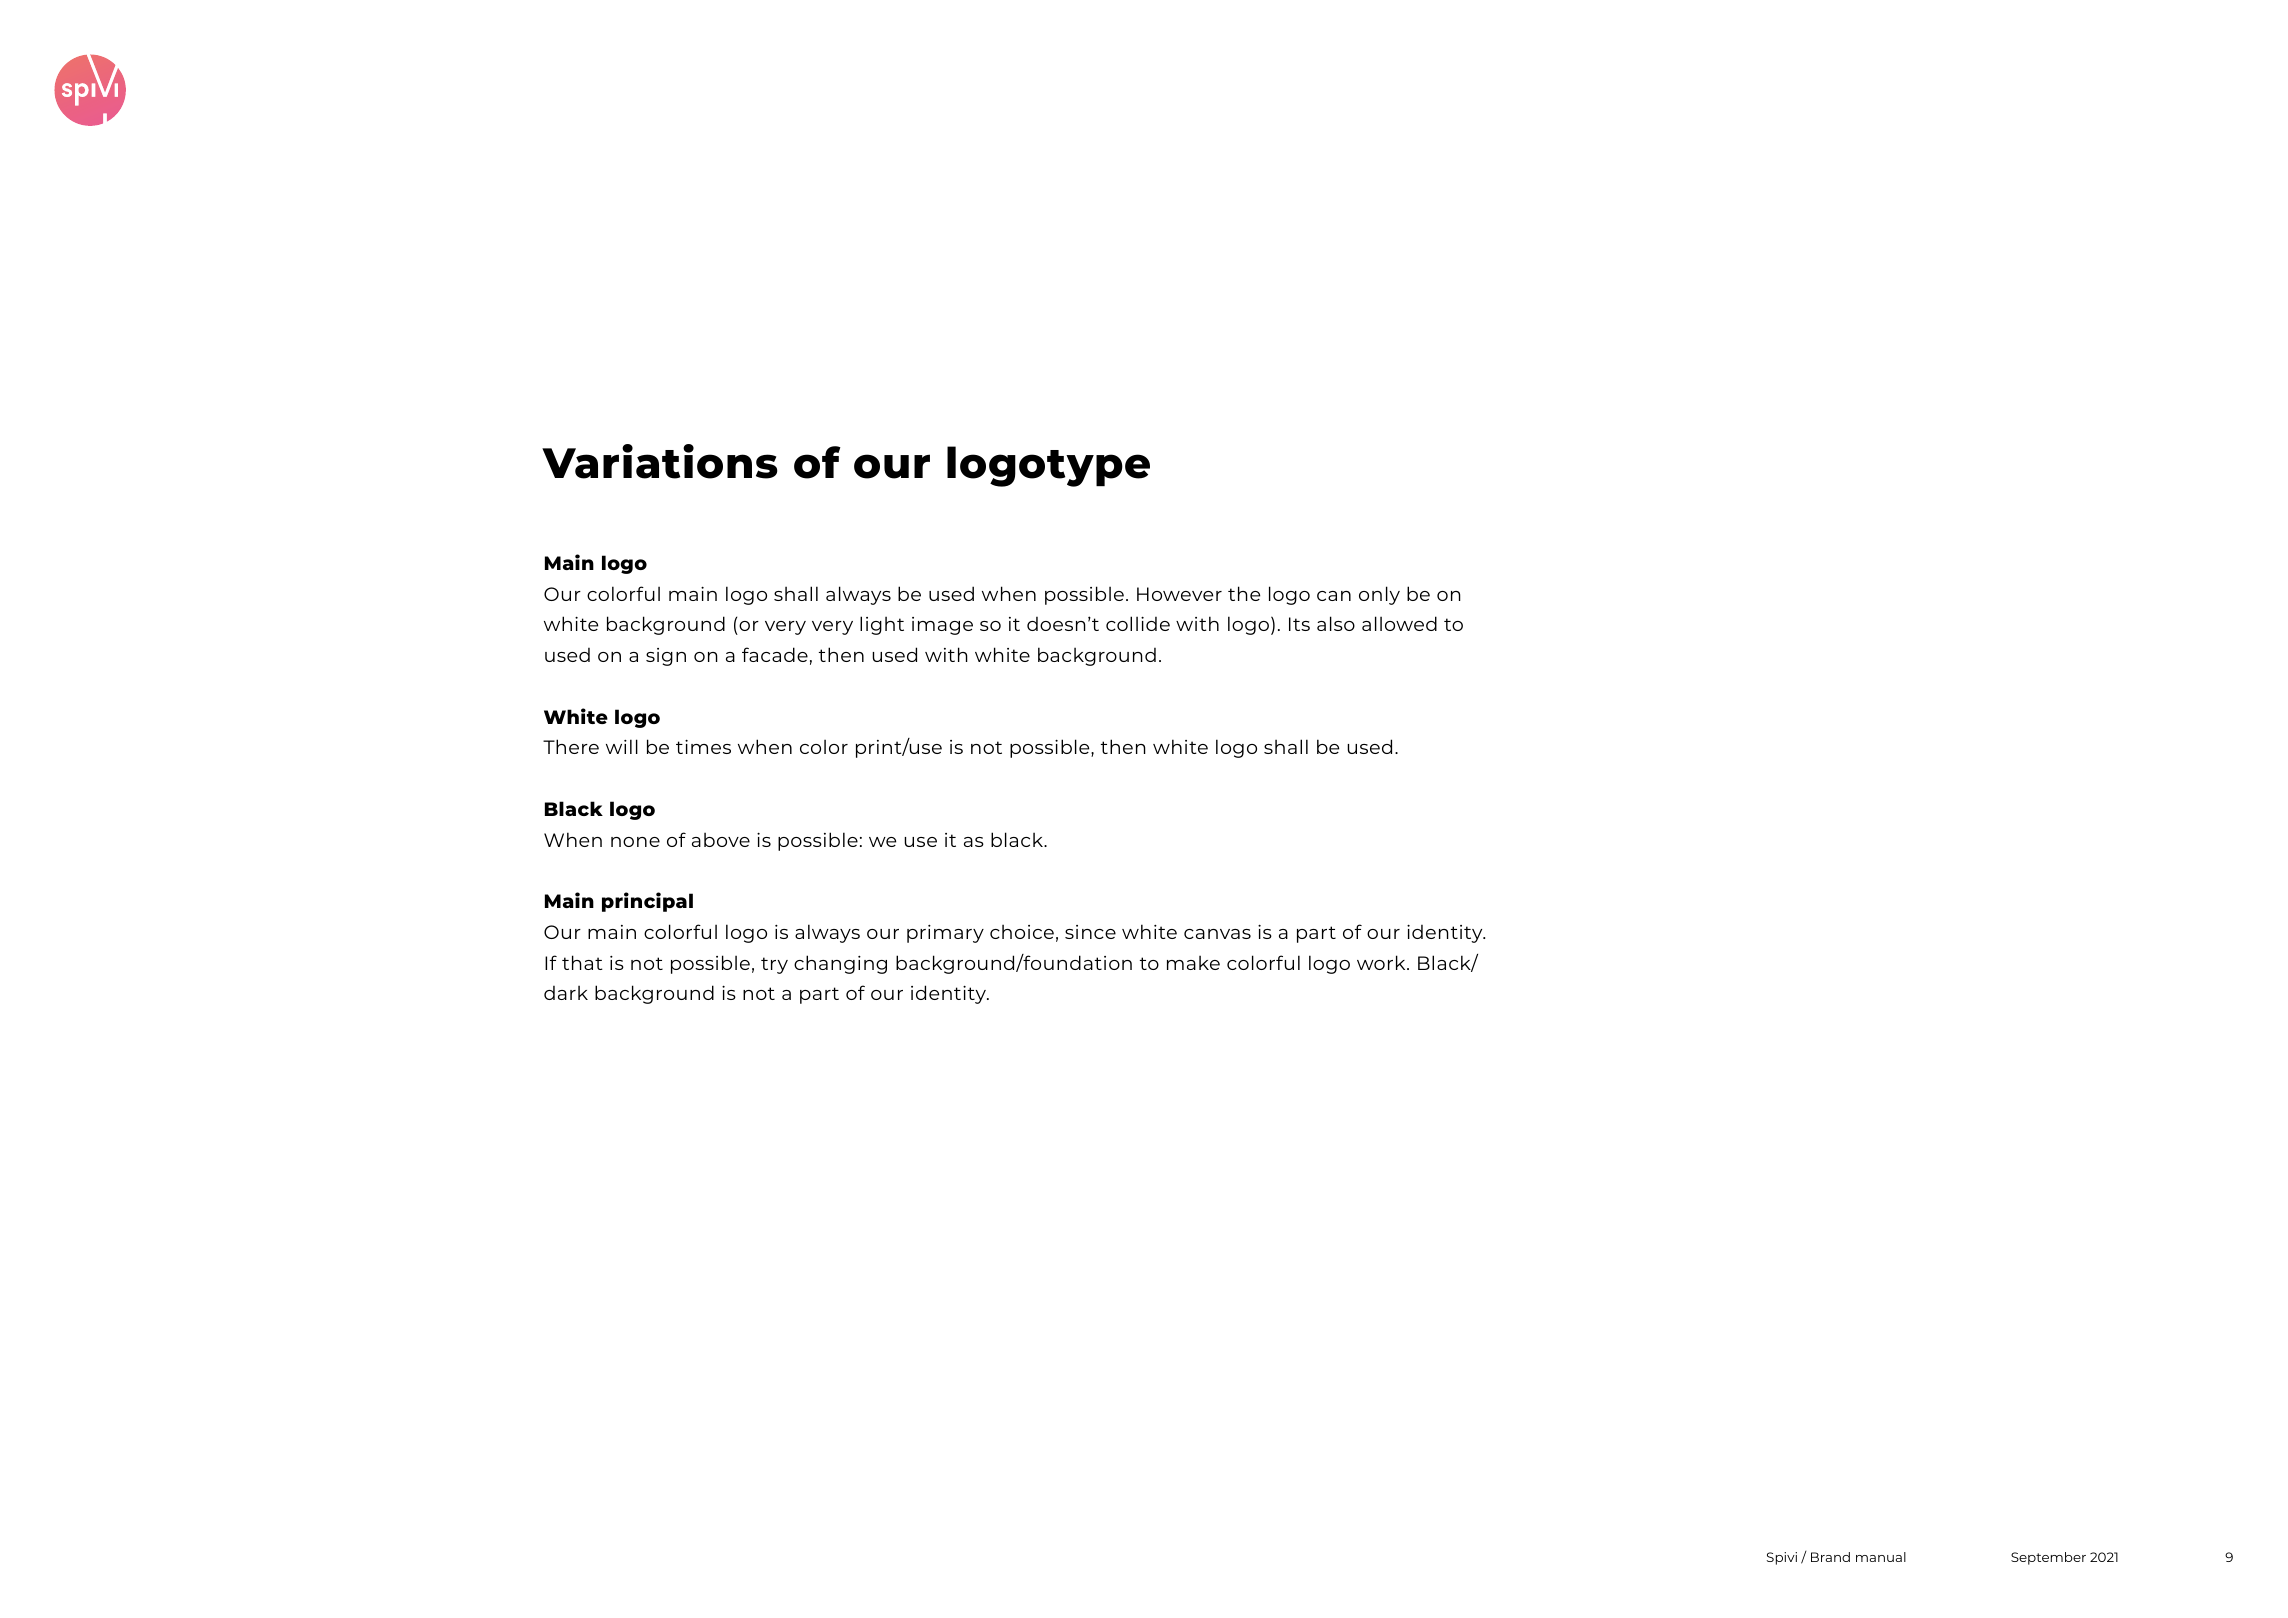 The width and height of the screenshot is (2288, 1618). I want to click on only, so click(1379, 595).
